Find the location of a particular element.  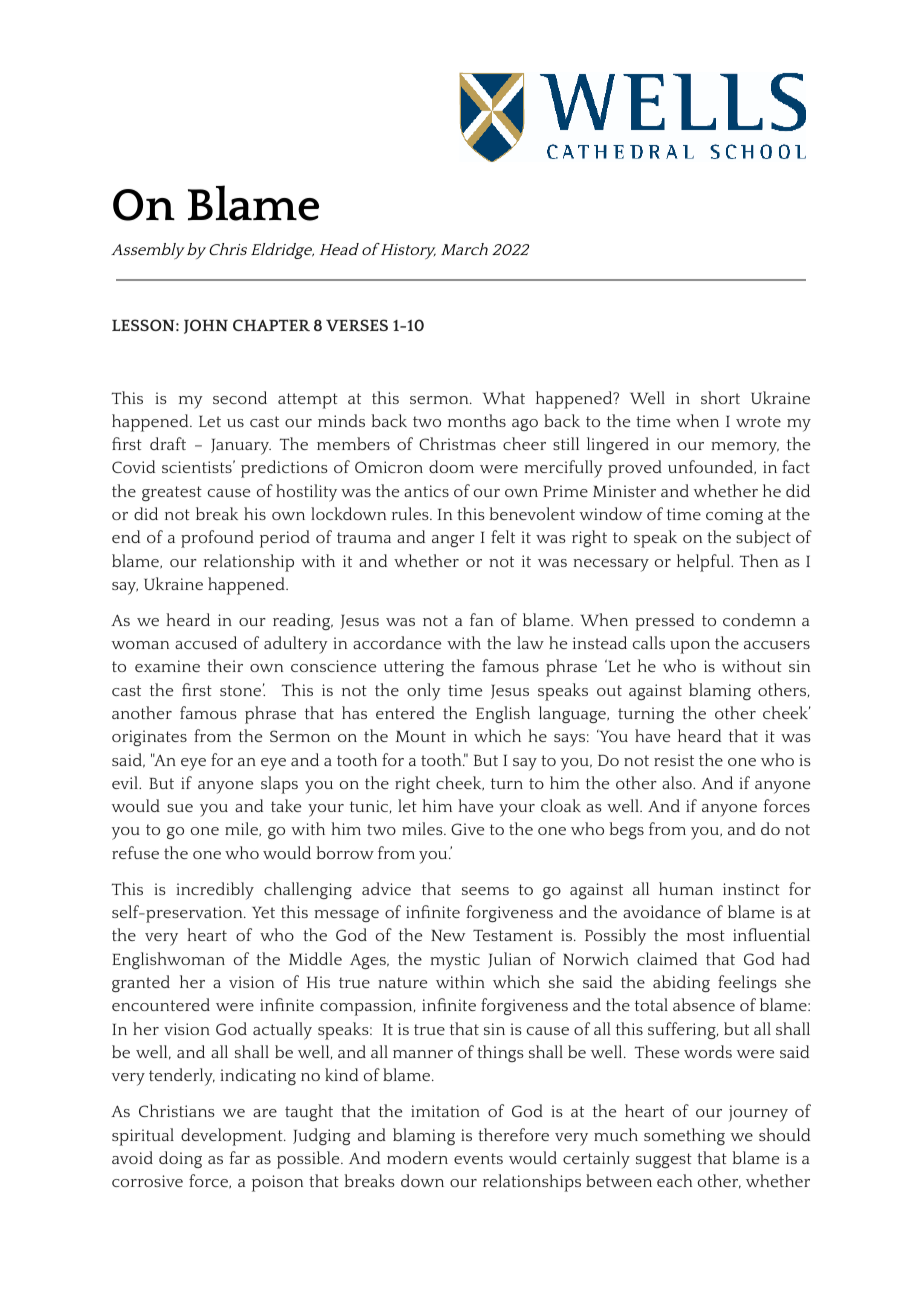

JOHN is located at coordinates (206, 326).
